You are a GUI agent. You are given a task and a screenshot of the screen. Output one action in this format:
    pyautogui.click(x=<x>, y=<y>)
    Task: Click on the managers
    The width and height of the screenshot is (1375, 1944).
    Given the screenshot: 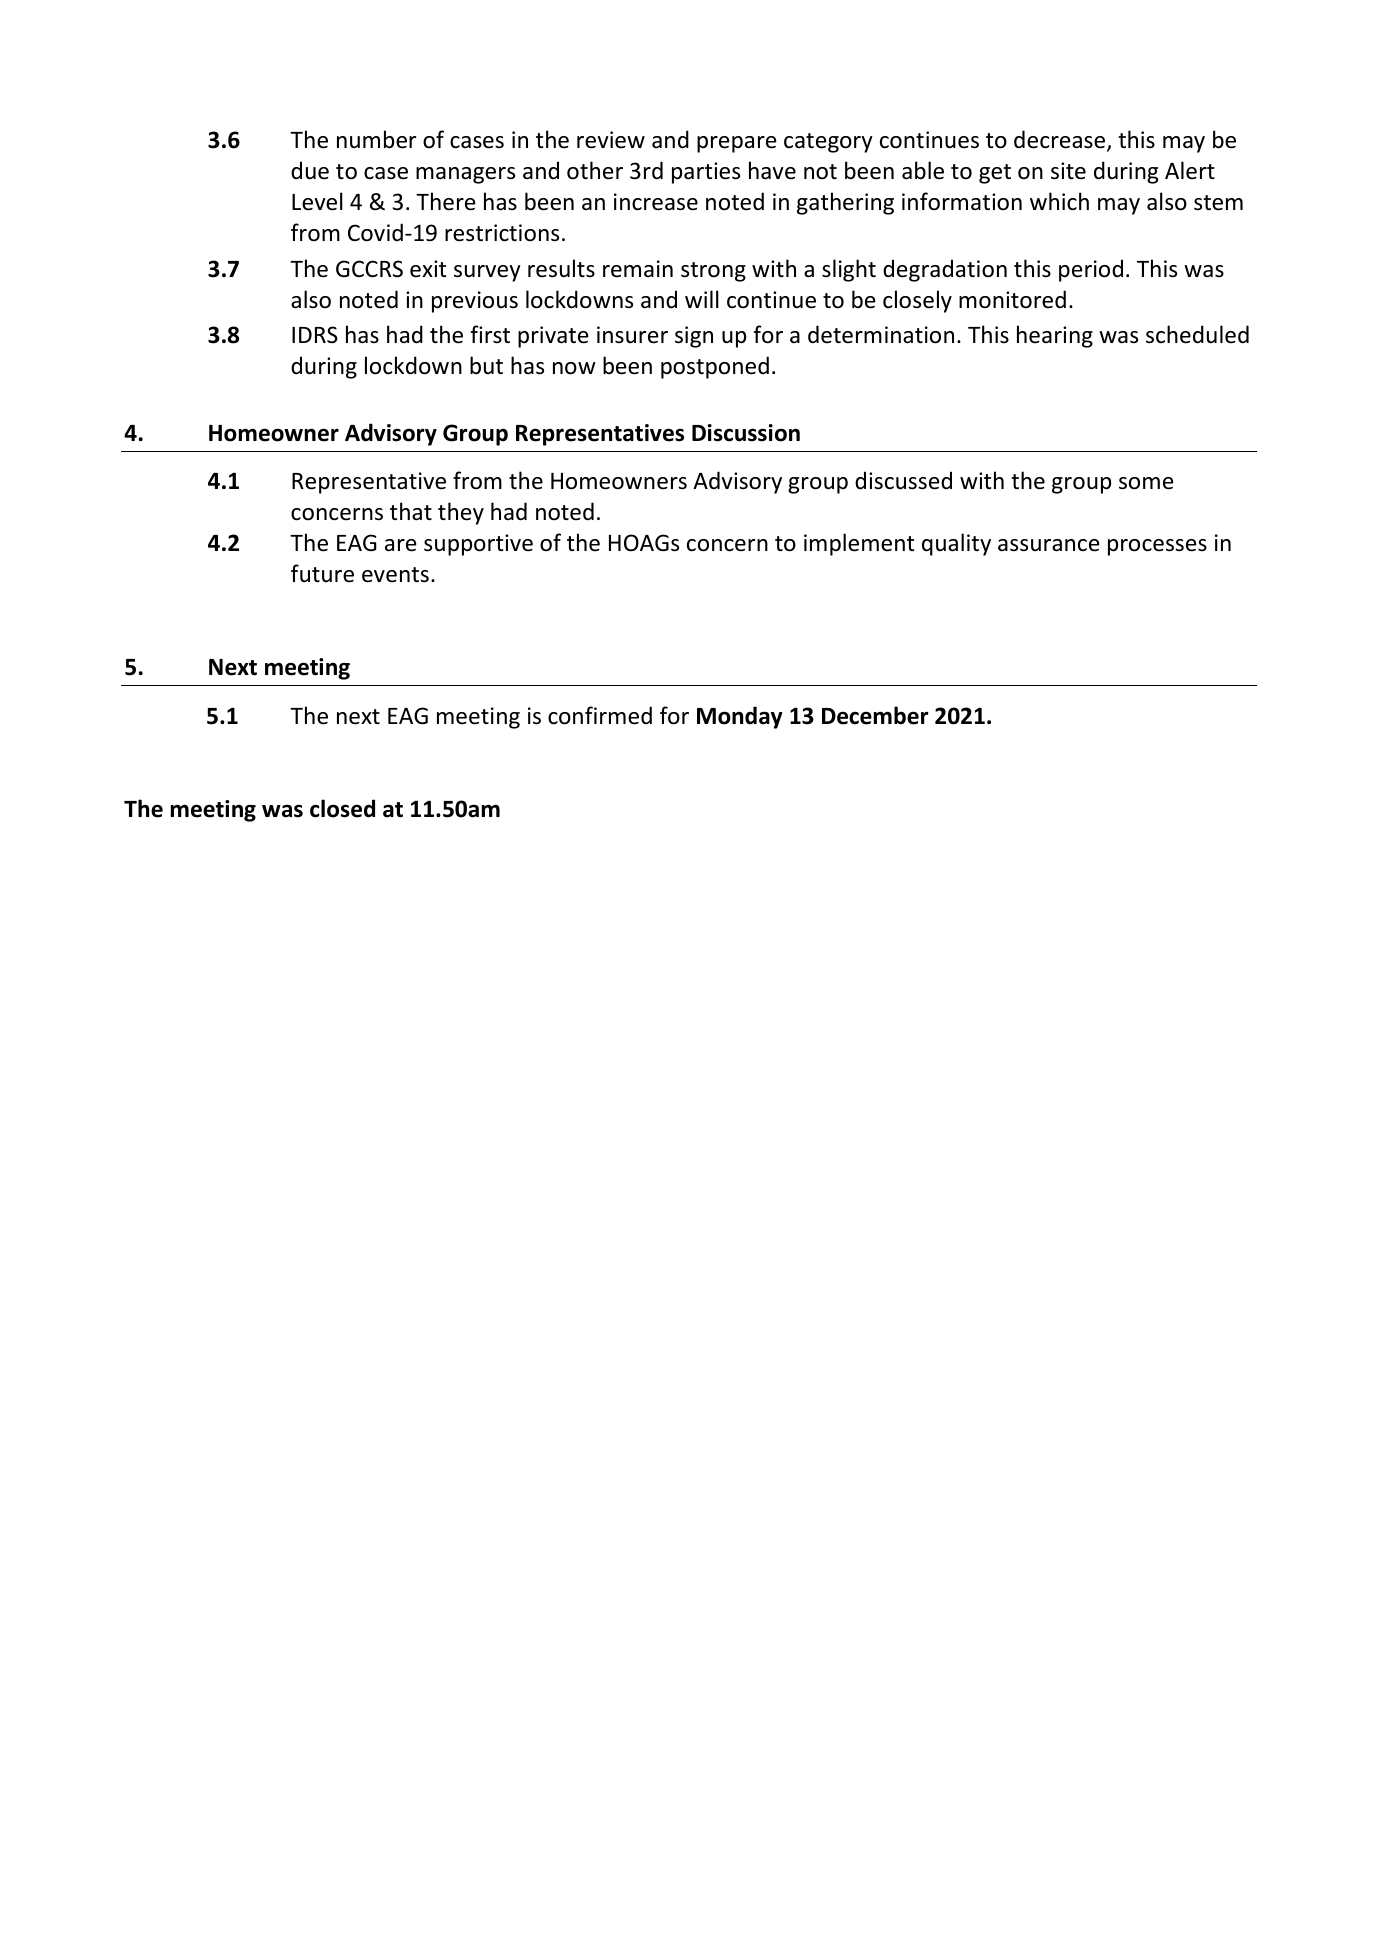 What is the action you would take?
    pyautogui.click(x=465, y=175)
